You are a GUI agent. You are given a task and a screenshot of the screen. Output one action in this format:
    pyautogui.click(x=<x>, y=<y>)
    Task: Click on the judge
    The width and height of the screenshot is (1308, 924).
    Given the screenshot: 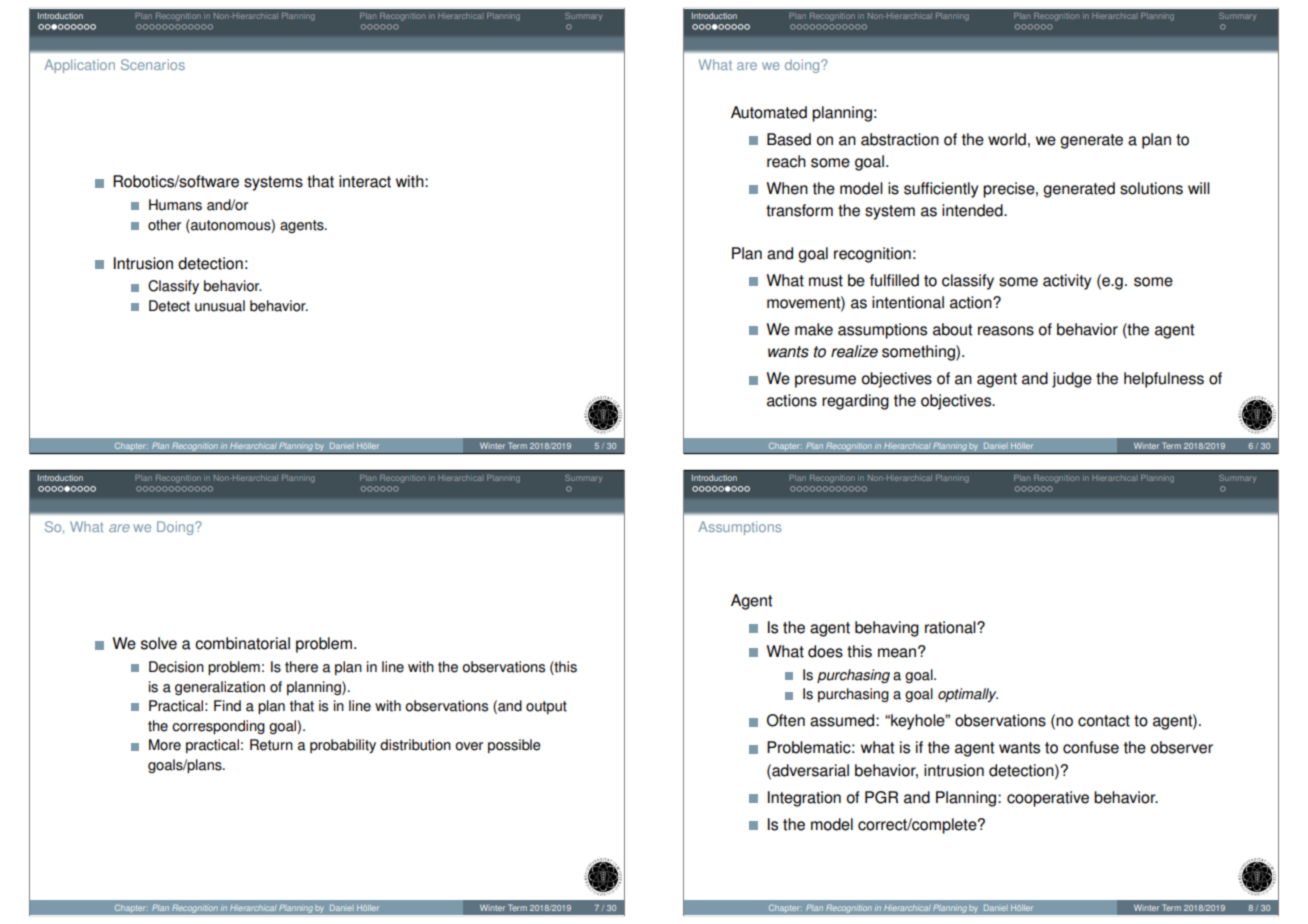 What is the action you would take?
    pyautogui.click(x=1072, y=380)
